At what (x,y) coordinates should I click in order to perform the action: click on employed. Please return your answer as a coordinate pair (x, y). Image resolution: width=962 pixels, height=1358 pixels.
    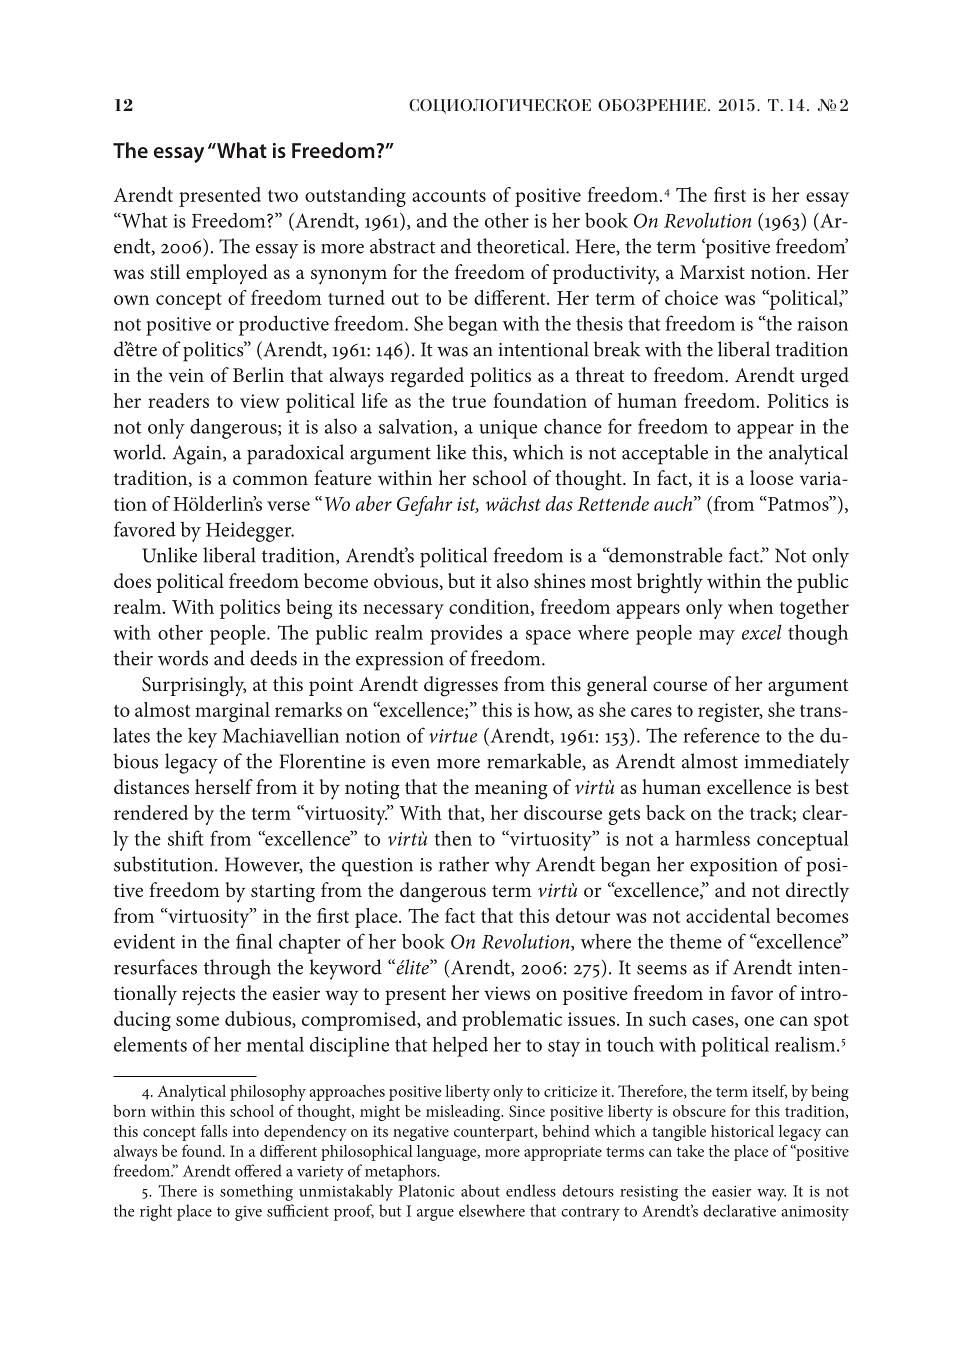
    Looking at the image, I should click on (227, 274).
